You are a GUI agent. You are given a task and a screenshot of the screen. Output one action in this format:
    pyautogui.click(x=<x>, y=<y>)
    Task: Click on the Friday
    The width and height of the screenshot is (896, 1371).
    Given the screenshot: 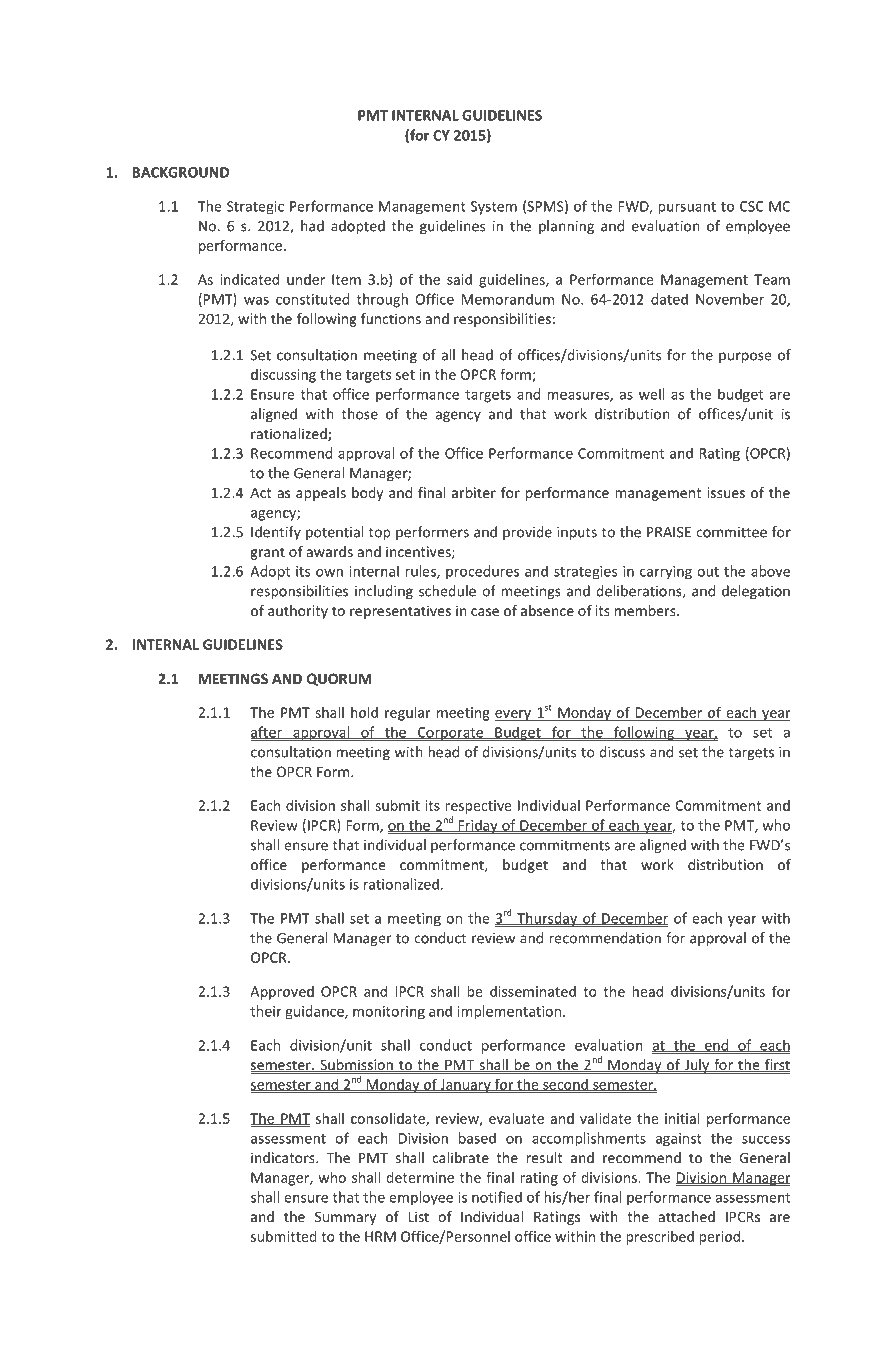 What is the action you would take?
    pyautogui.click(x=478, y=826)
